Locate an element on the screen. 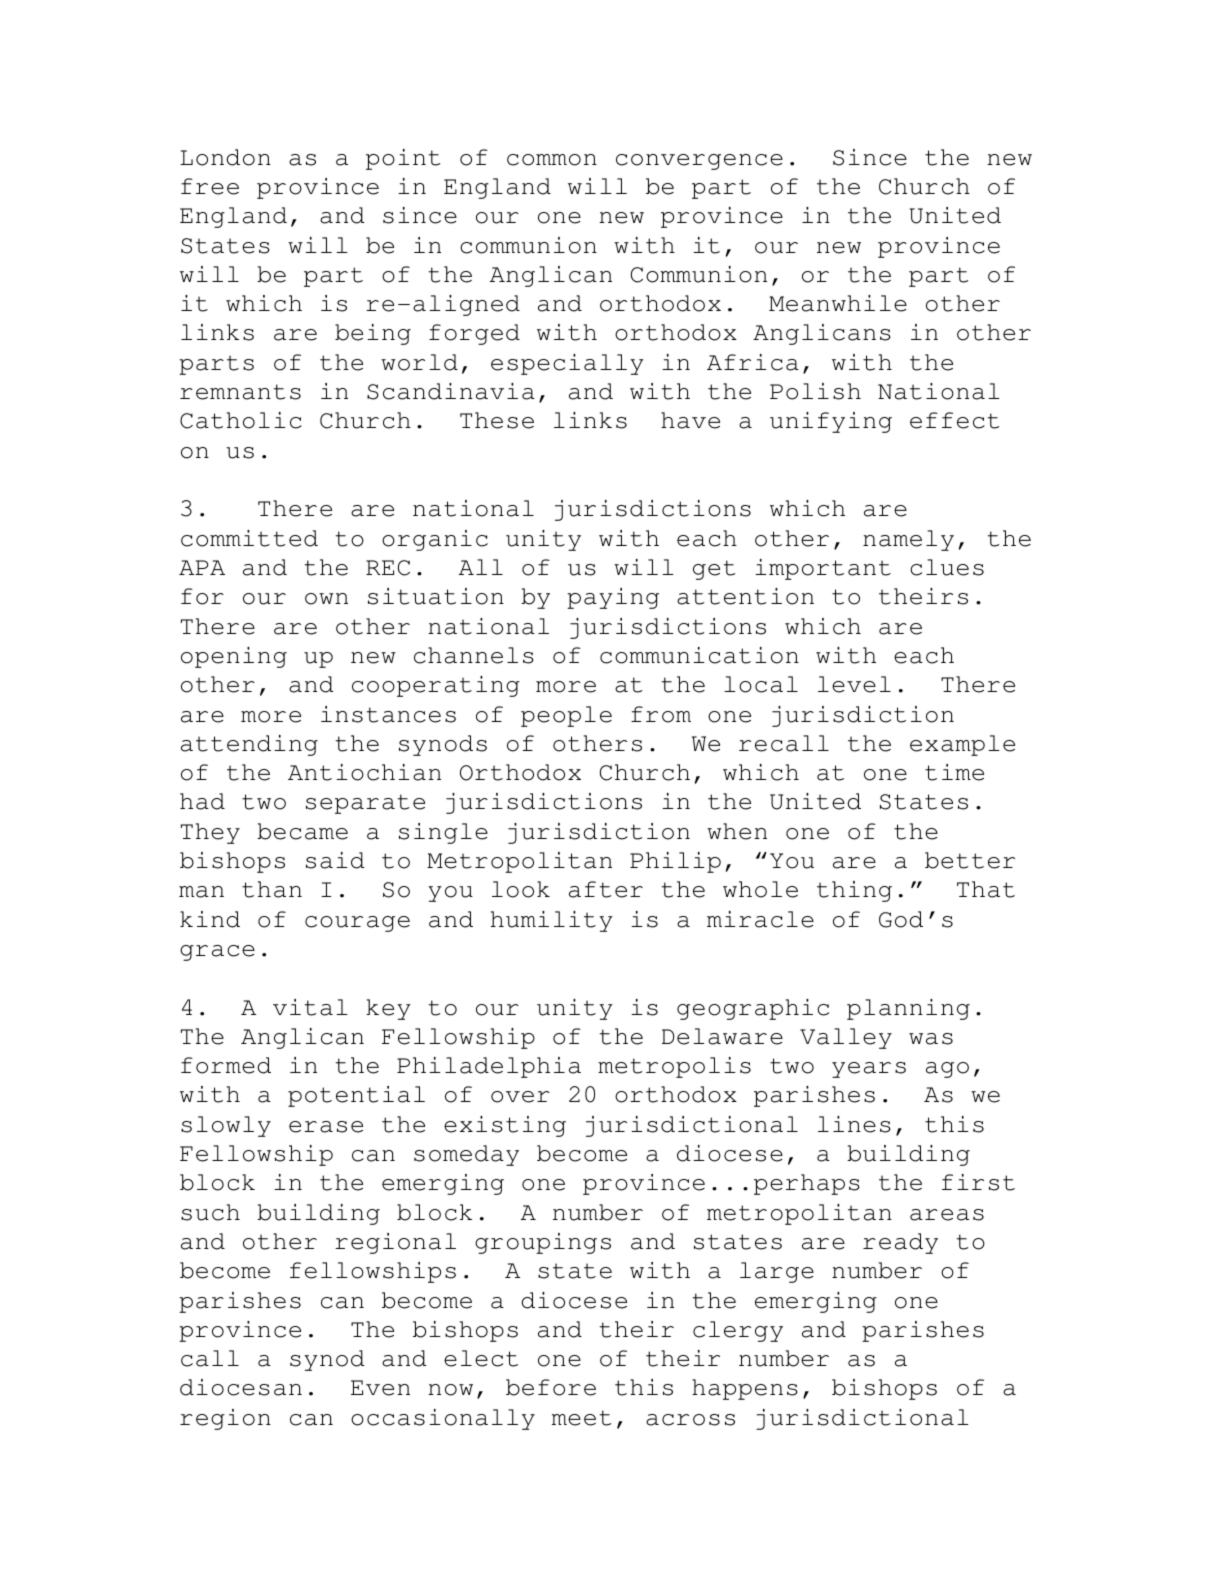 The image size is (1218, 1576). time is located at coordinates (954, 772).
